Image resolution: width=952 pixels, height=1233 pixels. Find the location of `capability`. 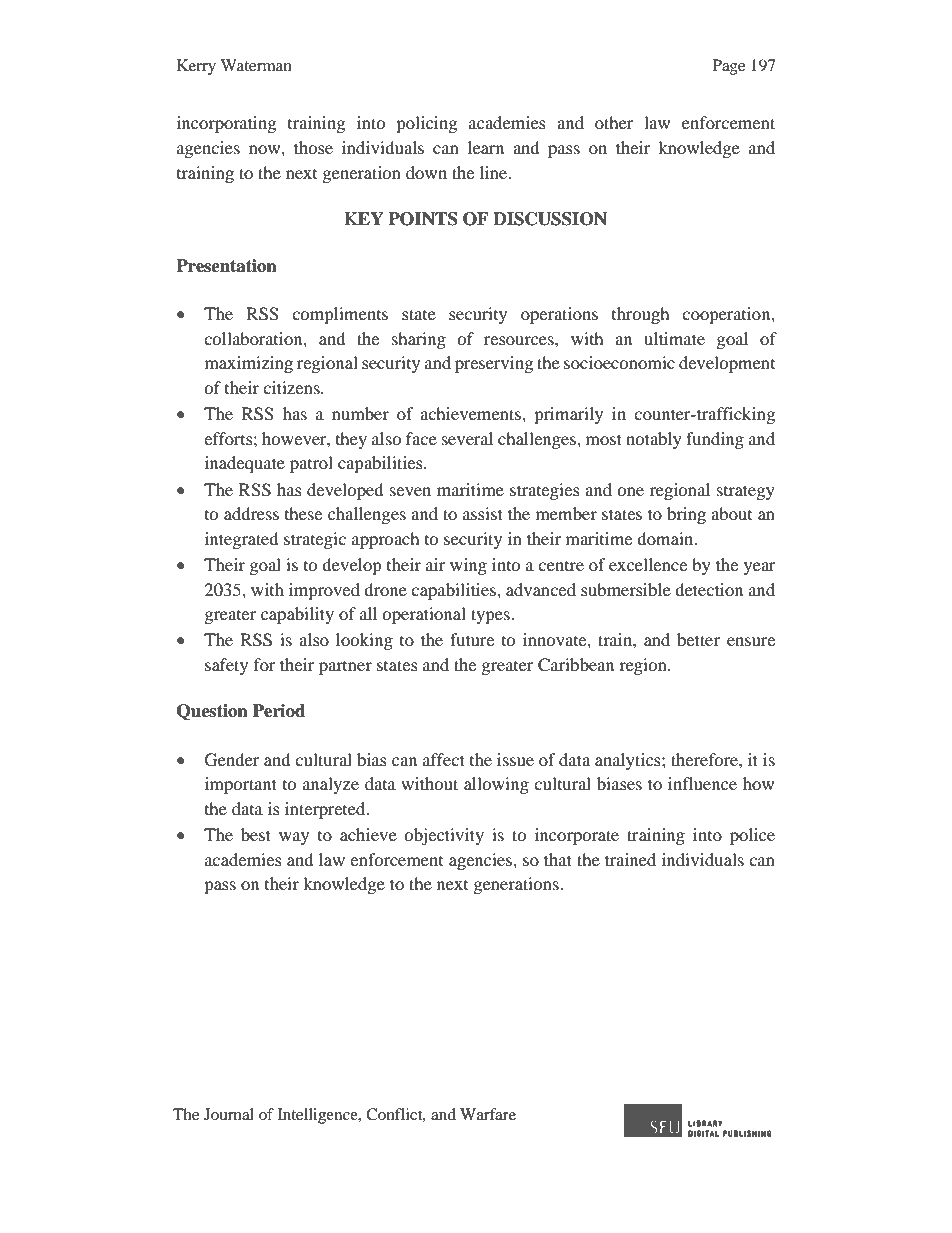

capability is located at coordinates (297, 615).
